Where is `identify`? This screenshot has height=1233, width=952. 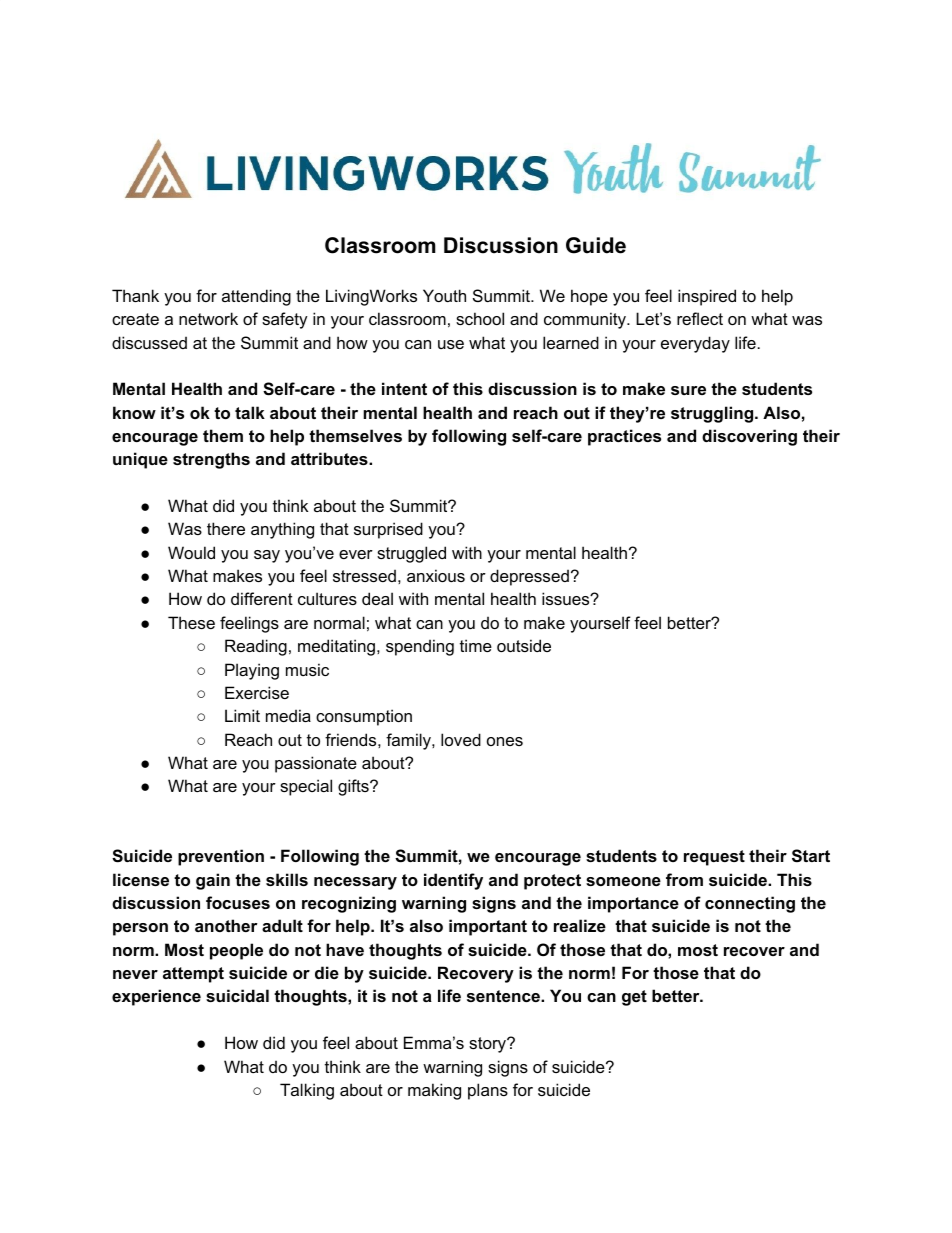
identify is located at coordinates (453, 881).
